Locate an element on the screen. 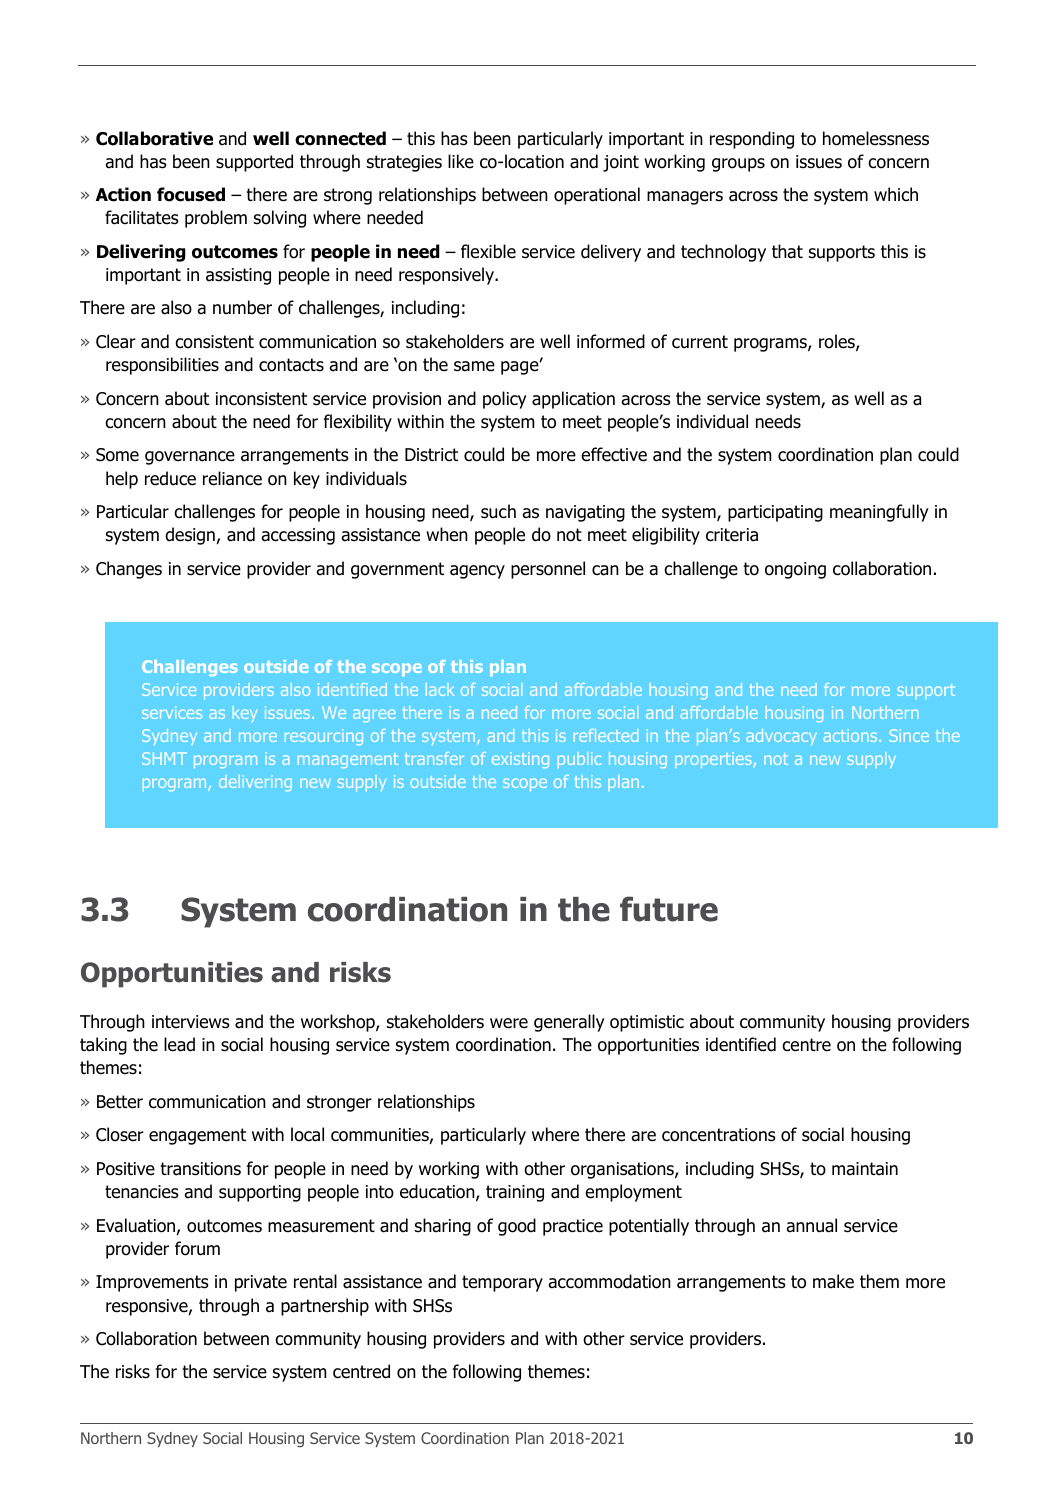 The image size is (1054, 1490). existing is located at coordinates (520, 760).
